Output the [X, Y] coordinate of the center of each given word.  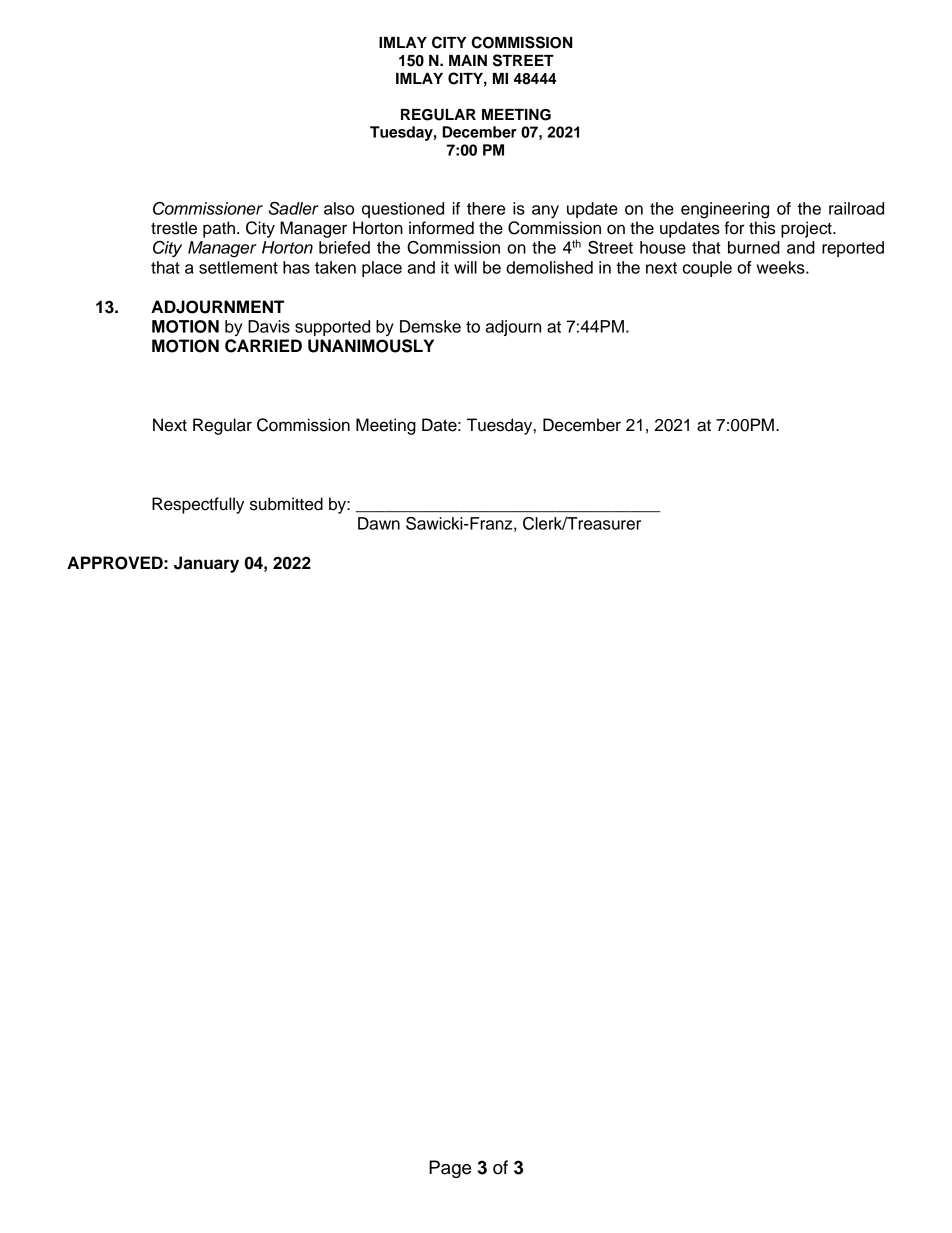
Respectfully [198, 505]
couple [707, 269]
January [206, 564]
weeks [782, 267]
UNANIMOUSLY [371, 346]
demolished [549, 267]
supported [332, 328]
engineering [725, 210]
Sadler [293, 208]
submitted [286, 504]
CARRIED [263, 346]
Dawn [379, 523]
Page [450, 1169]
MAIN [468, 60]
